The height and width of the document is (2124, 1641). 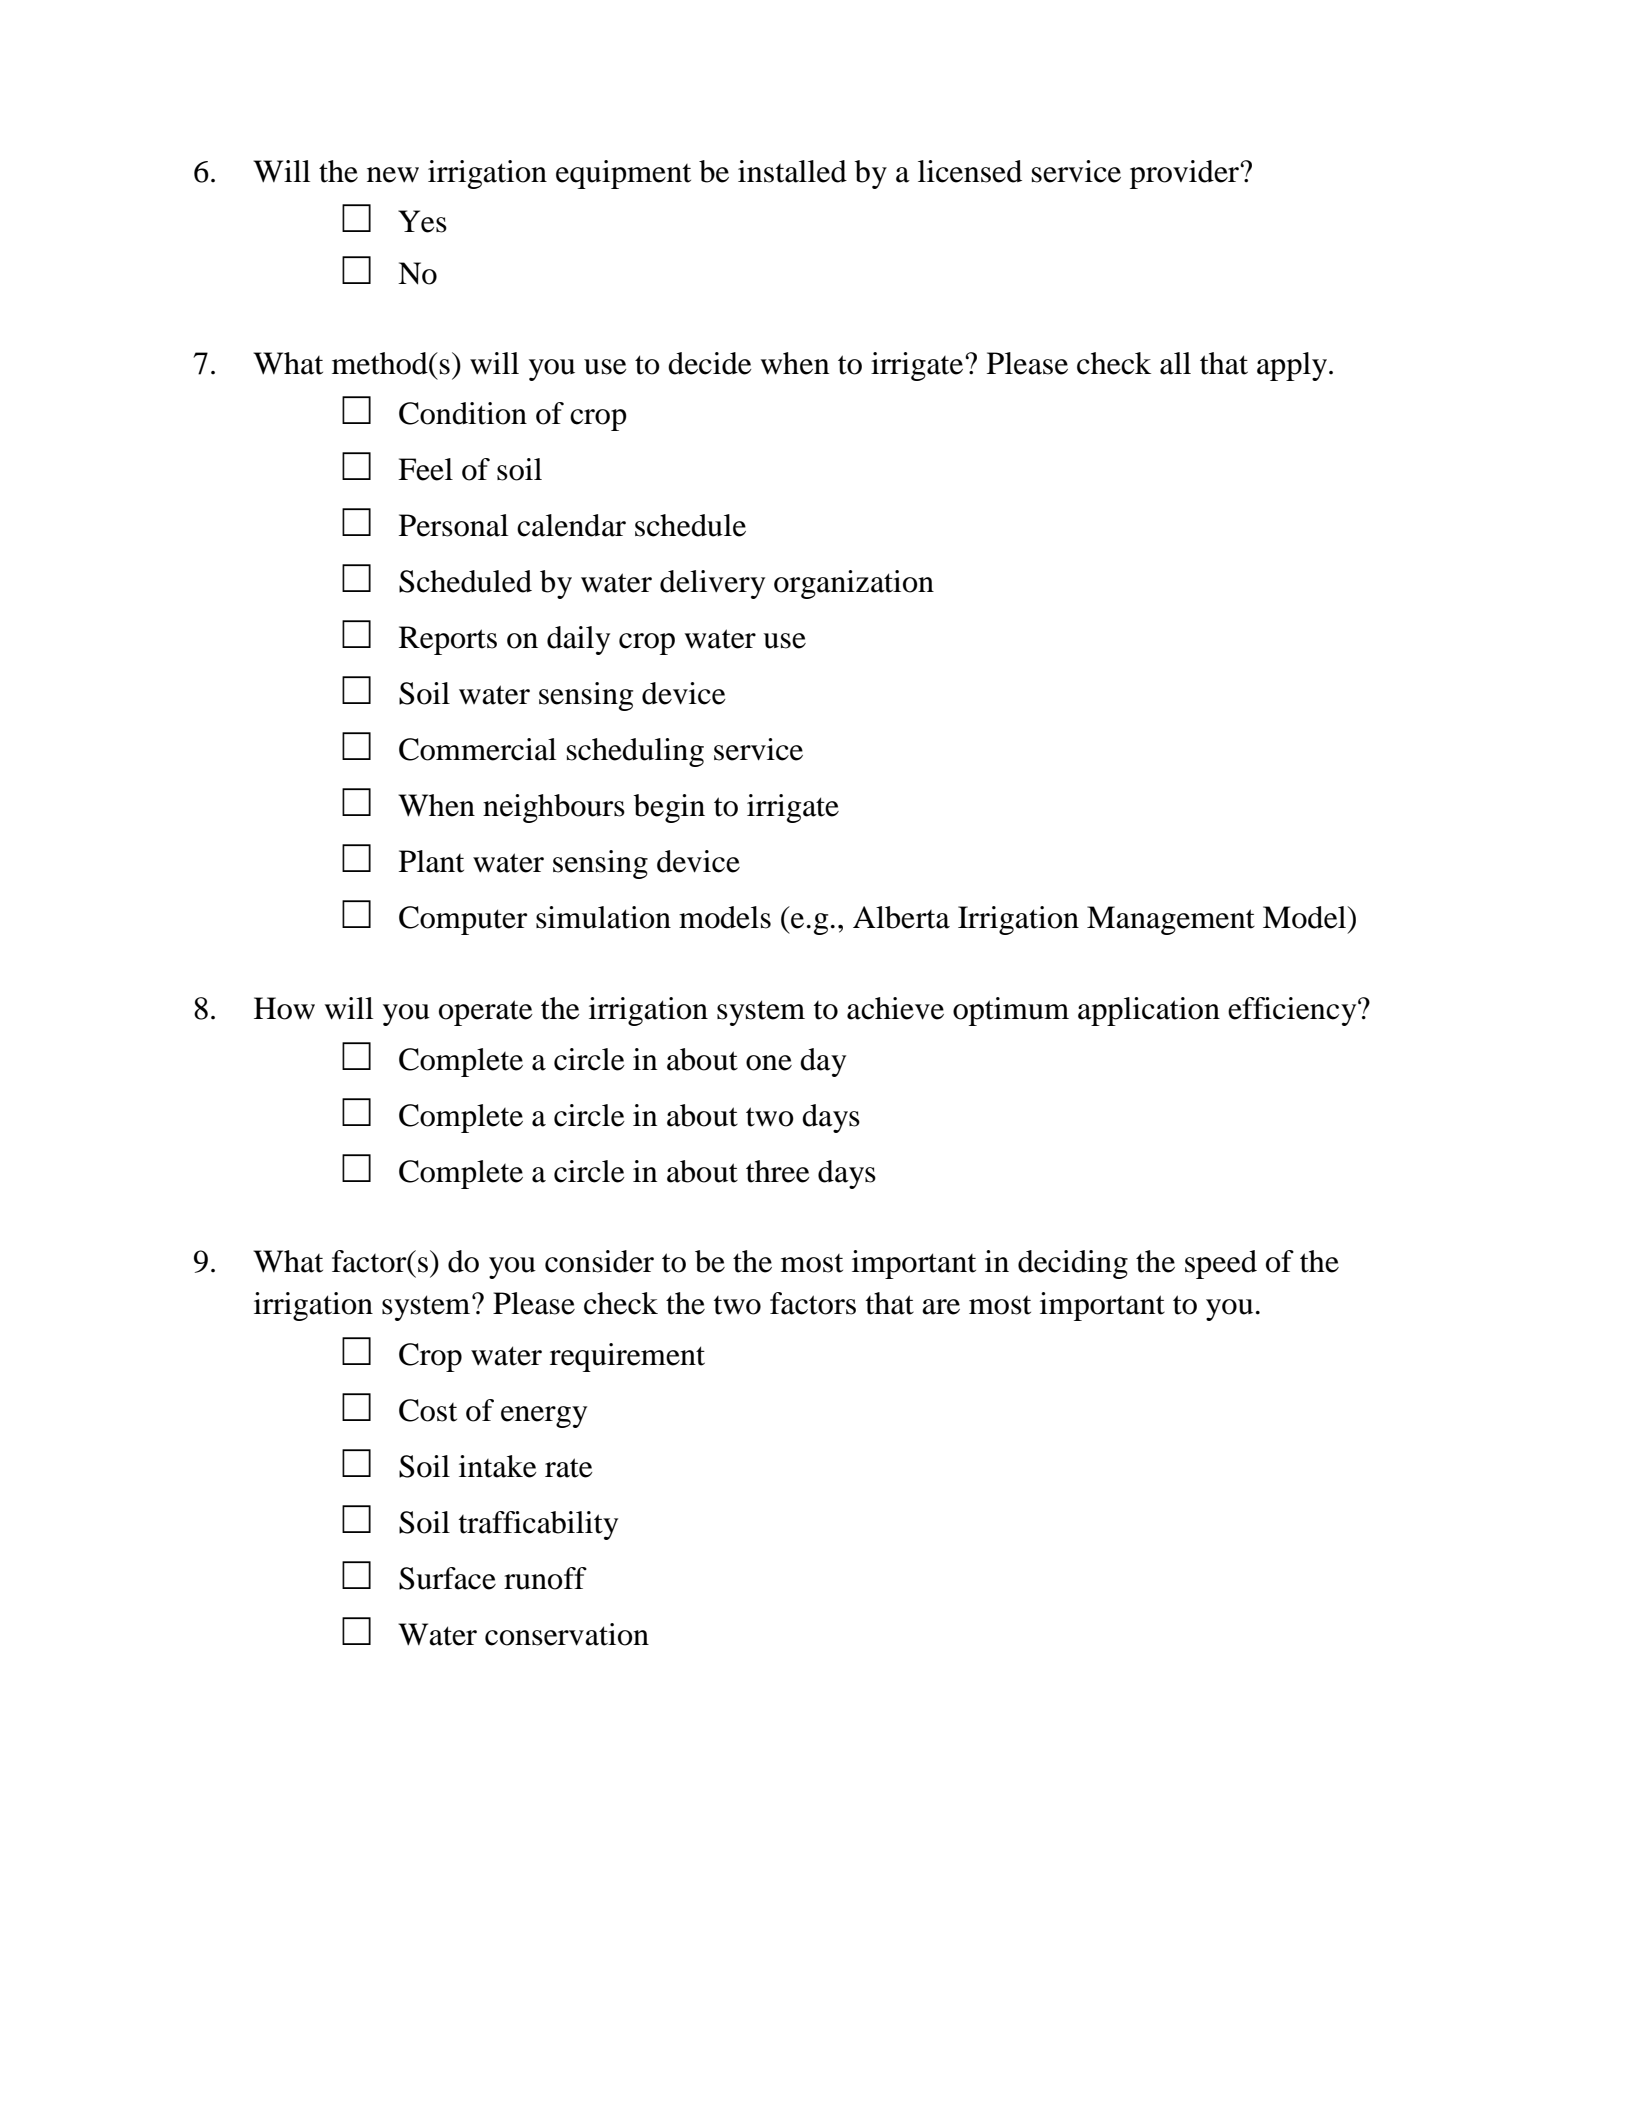 I want to click on organization, so click(x=854, y=584).
